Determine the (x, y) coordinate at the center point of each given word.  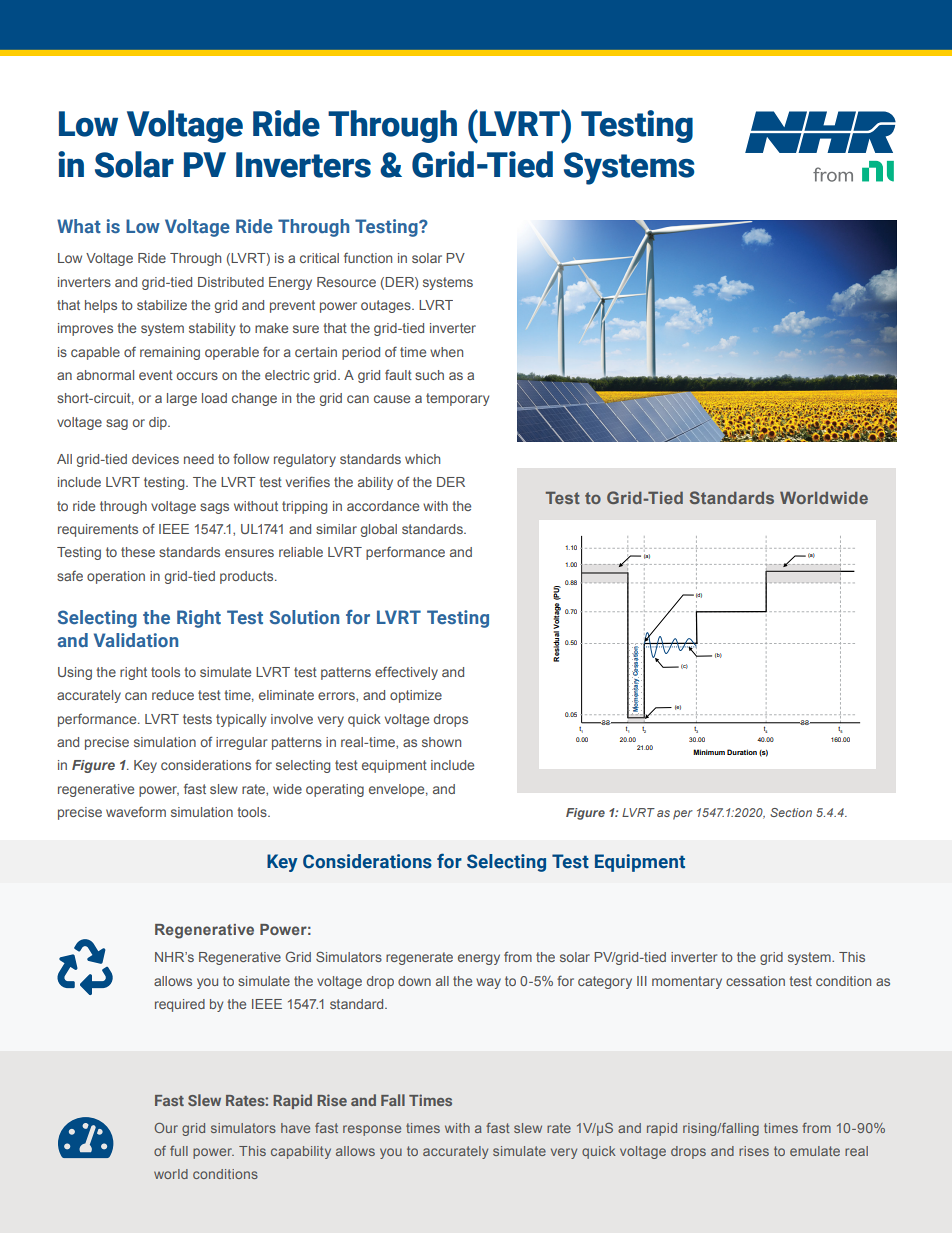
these (138, 552)
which (422, 459)
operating (335, 790)
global (379, 530)
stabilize (162, 305)
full (179, 1151)
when (446, 352)
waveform (136, 811)
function (368, 258)
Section (791, 812)
